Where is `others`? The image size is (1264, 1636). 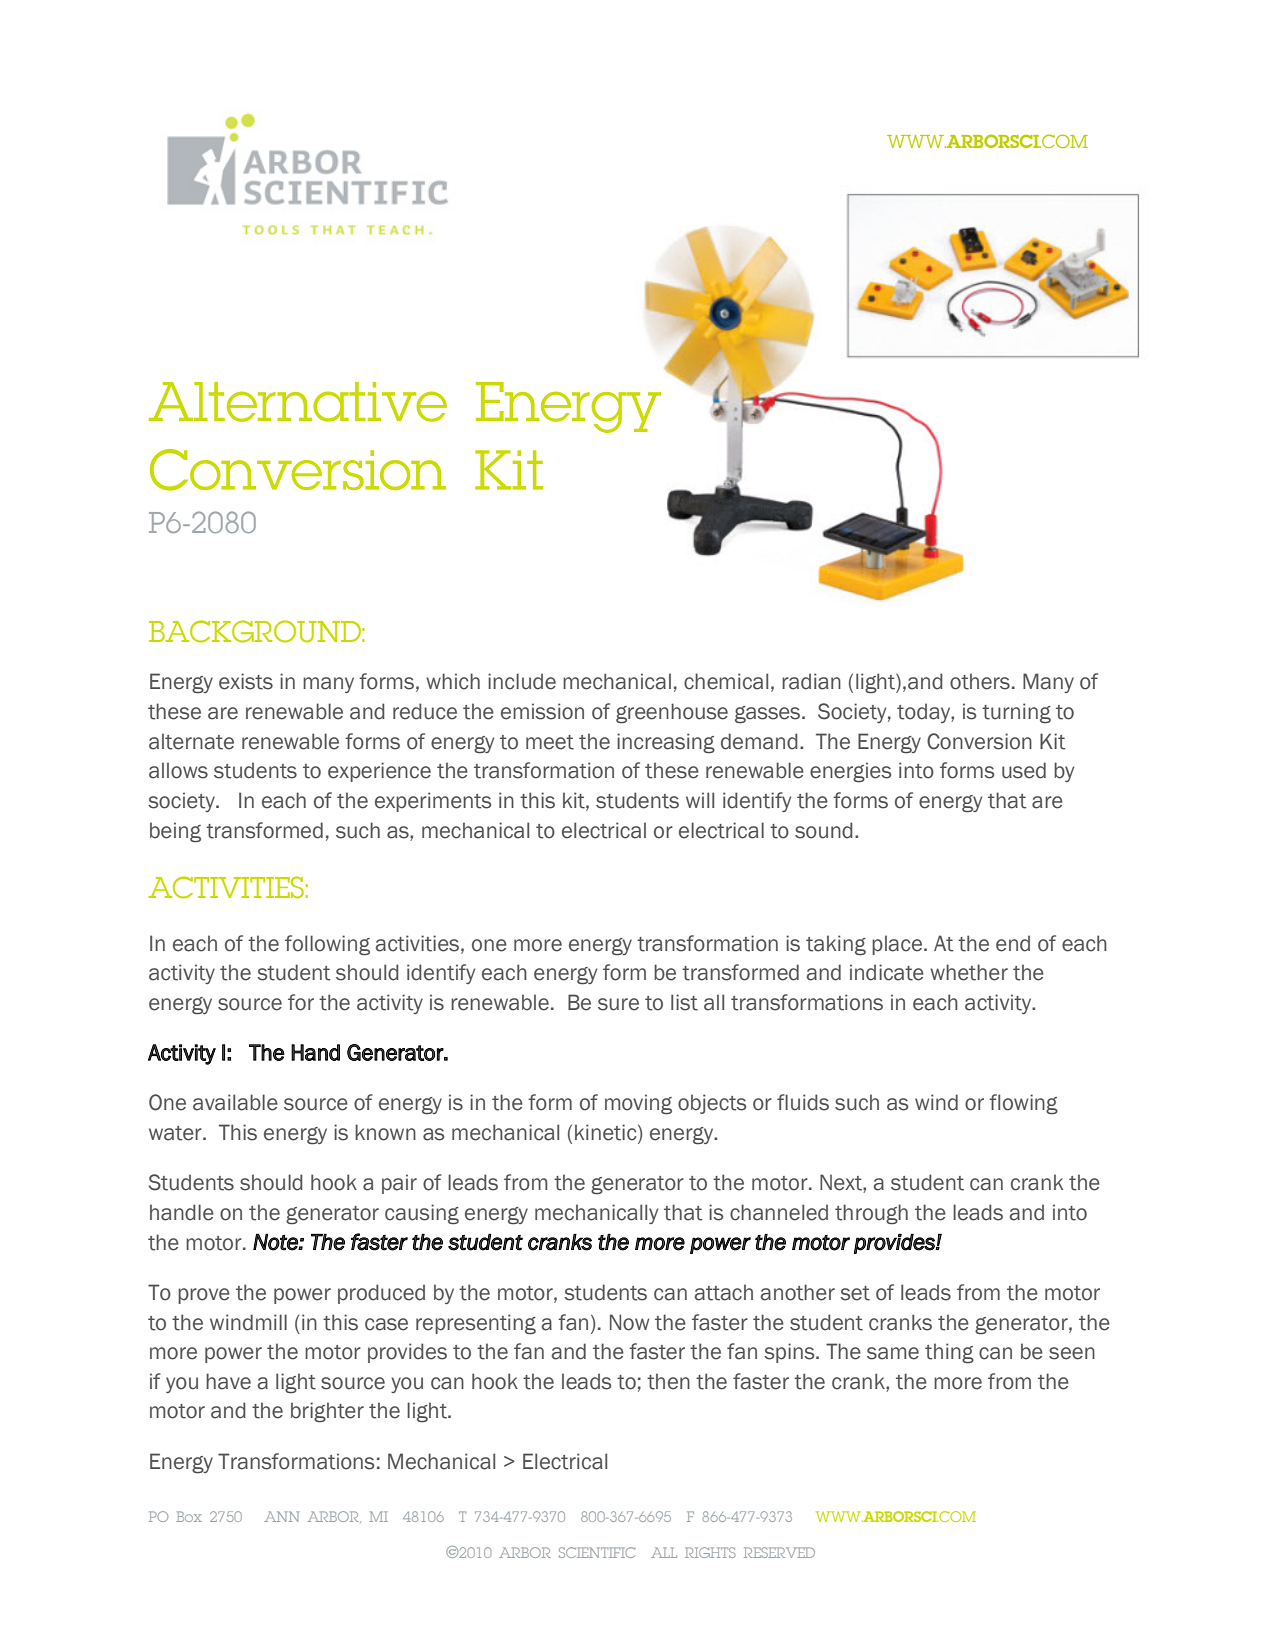
others is located at coordinates (980, 681).
